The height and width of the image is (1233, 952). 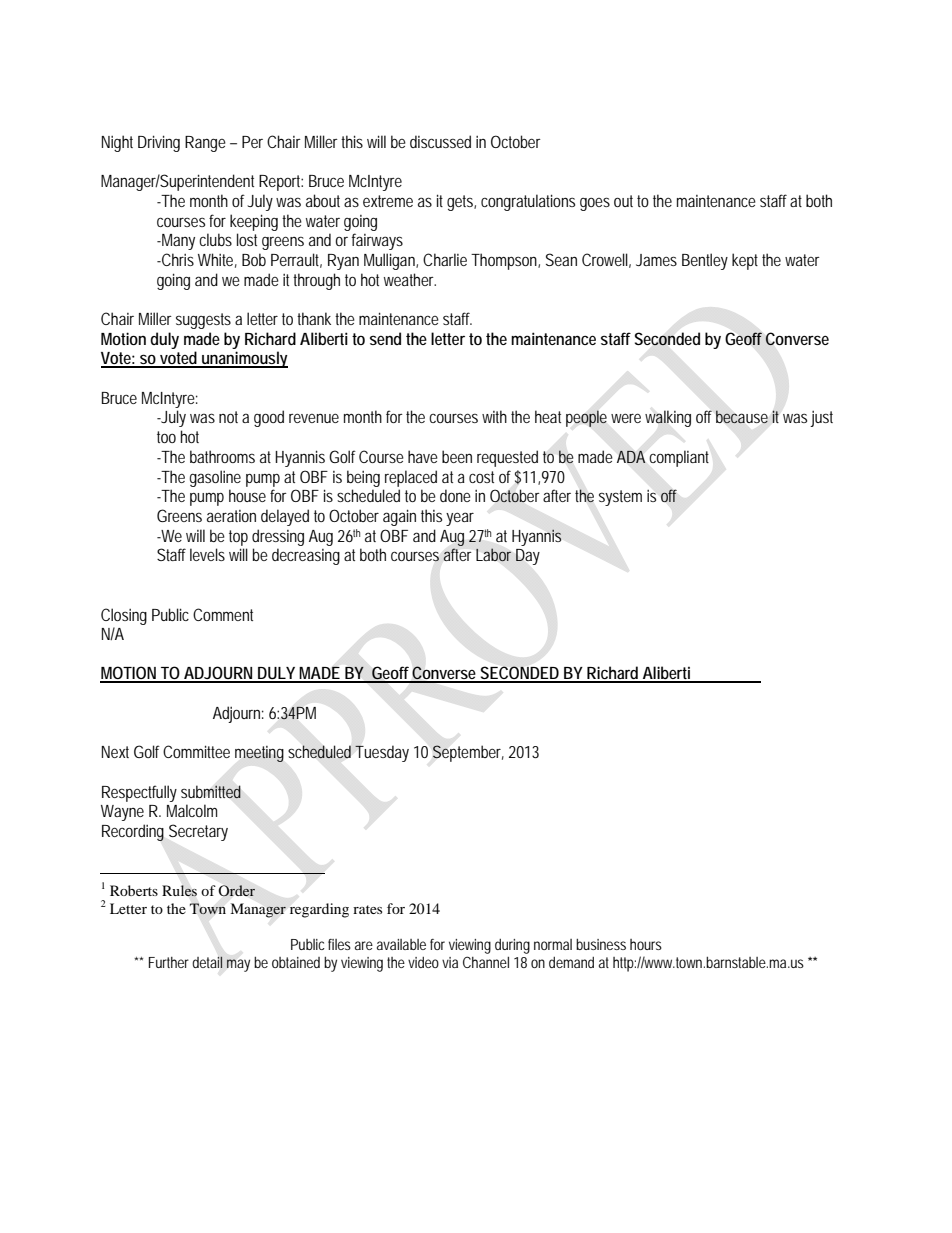 I want to click on system, so click(x=620, y=498).
